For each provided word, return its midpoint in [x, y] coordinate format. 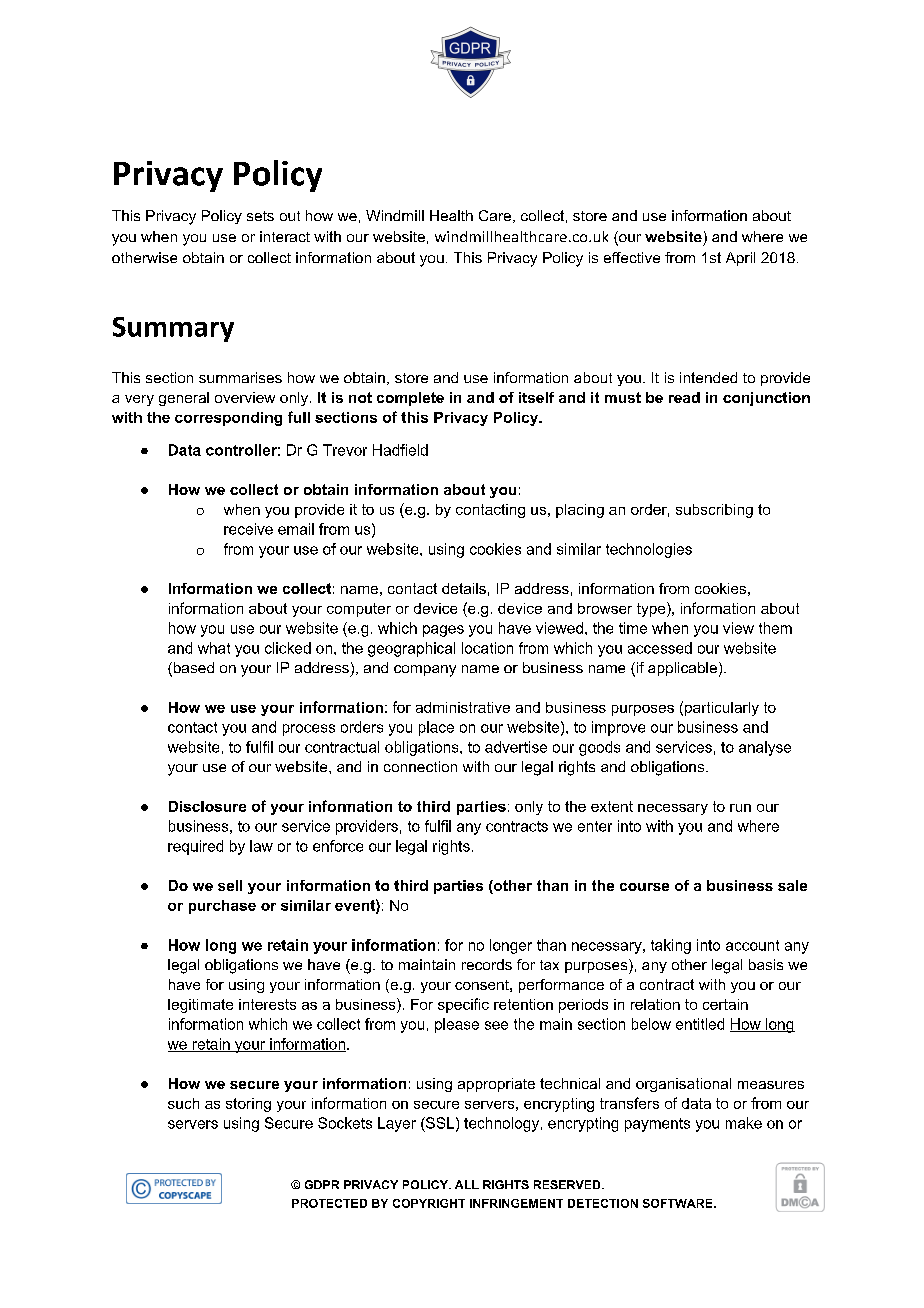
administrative [463, 707]
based [192, 669]
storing [248, 1105]
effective [632, 257]
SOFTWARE [679, 1203]
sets [260, 216]
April [740, 259]
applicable [682, 669]
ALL [467, 1184]
